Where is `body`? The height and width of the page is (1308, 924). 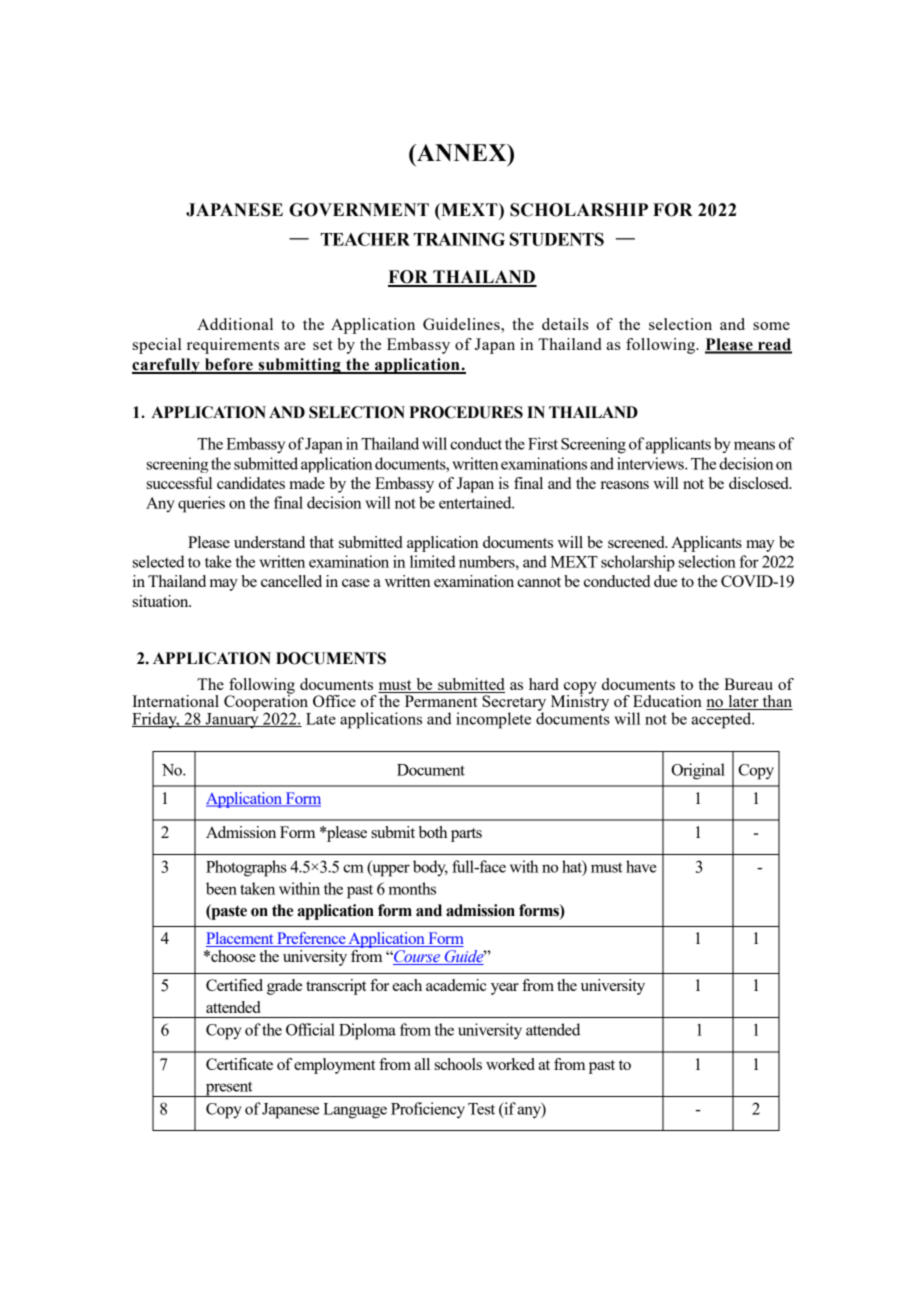
body is located at coordinates (430, 868).
